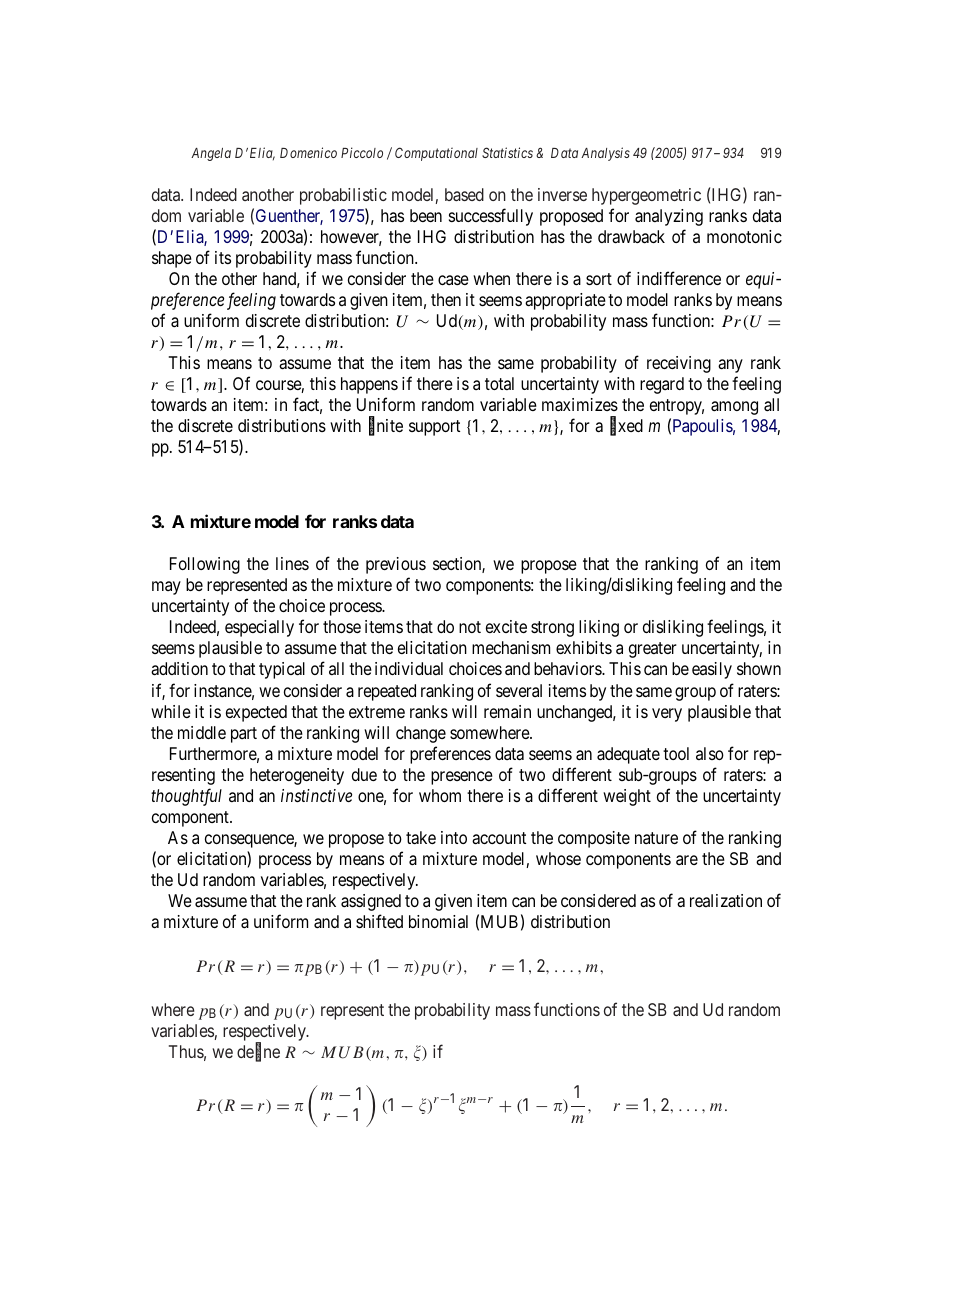  What do you see at coordinates (712, 670) in the document?
I see `easily` at bounding box center [712, 670].
